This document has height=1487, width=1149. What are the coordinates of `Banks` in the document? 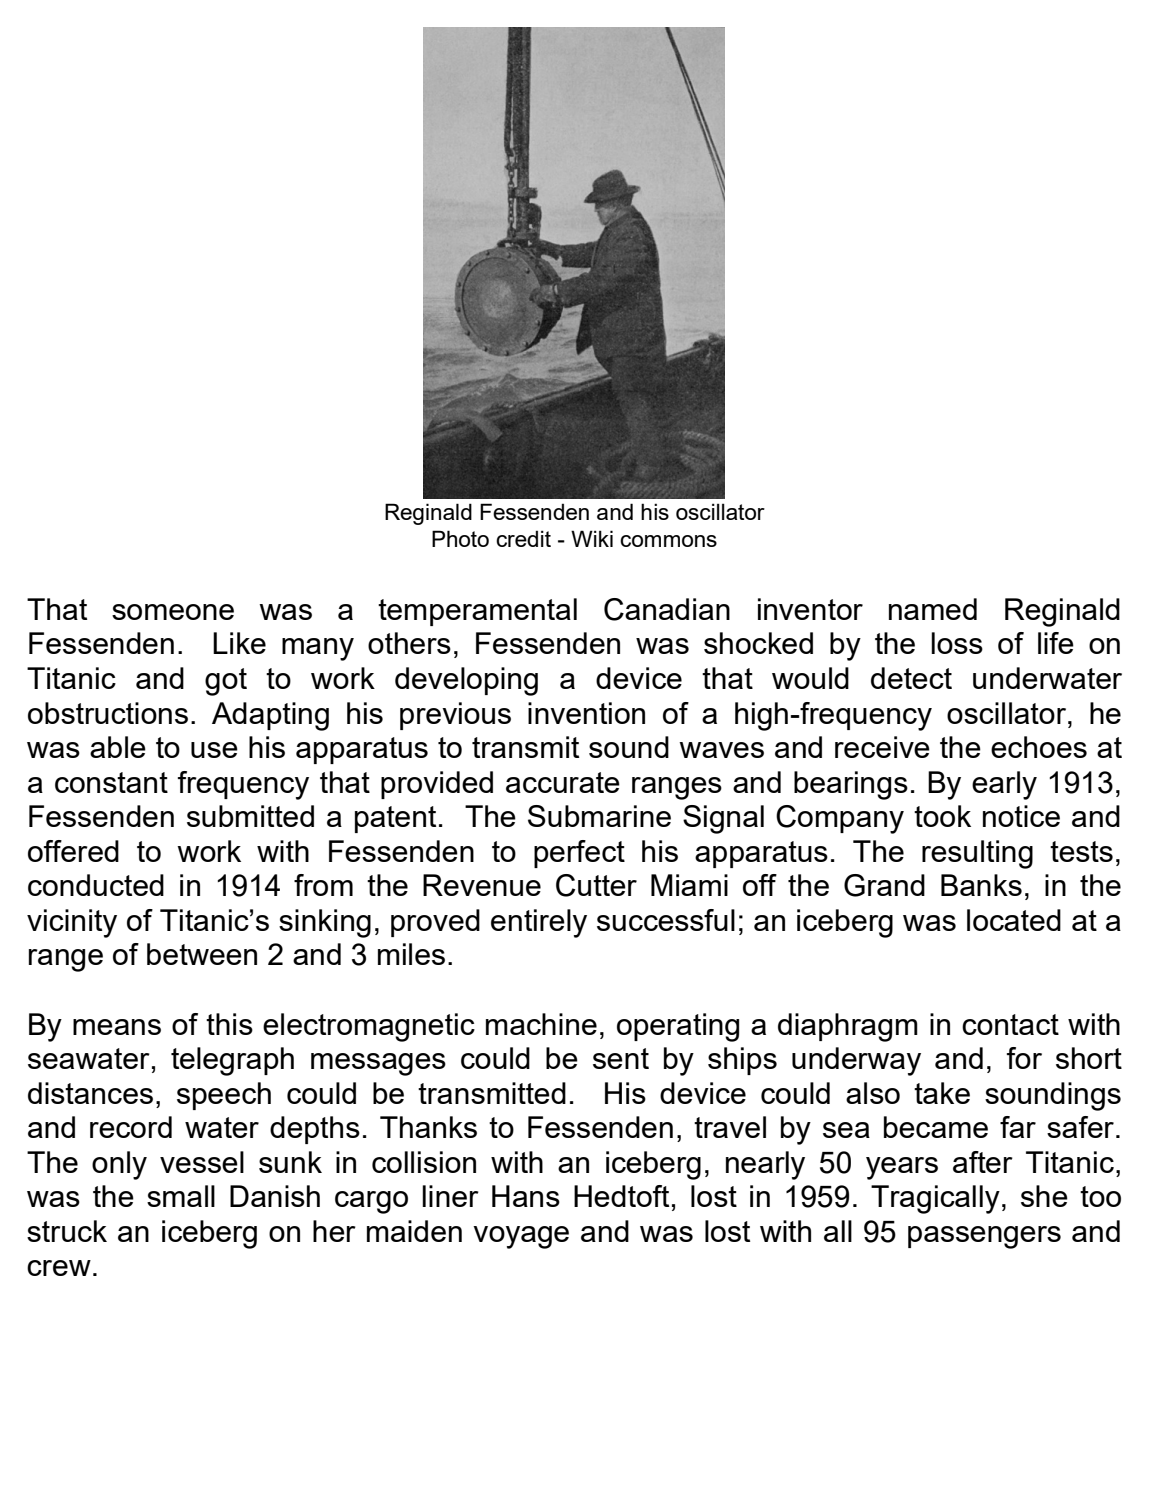 It's located at (981, 885).
